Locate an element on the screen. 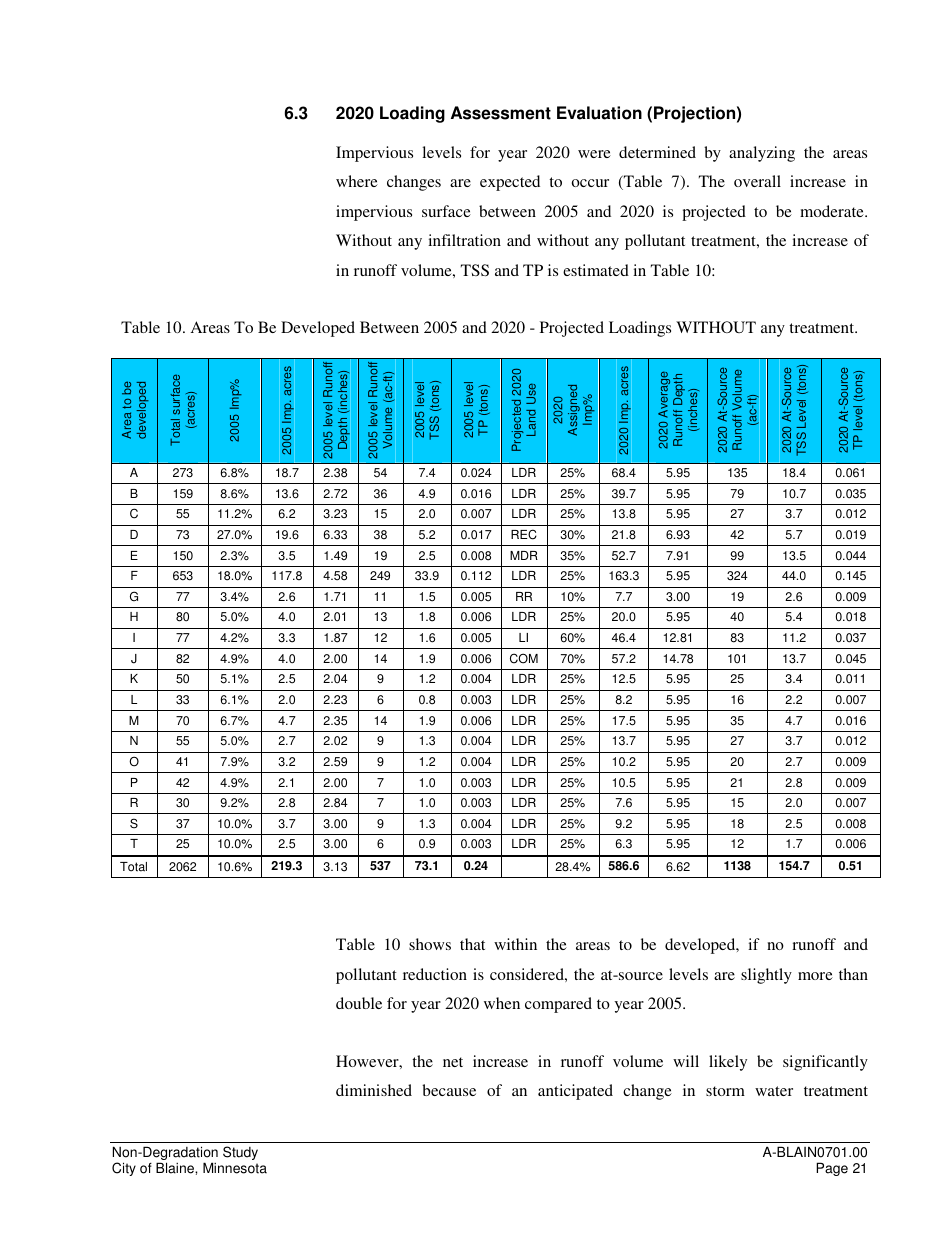 This screenshot has height=1233, width=952. slightly is located at coordinates (766, 976).
